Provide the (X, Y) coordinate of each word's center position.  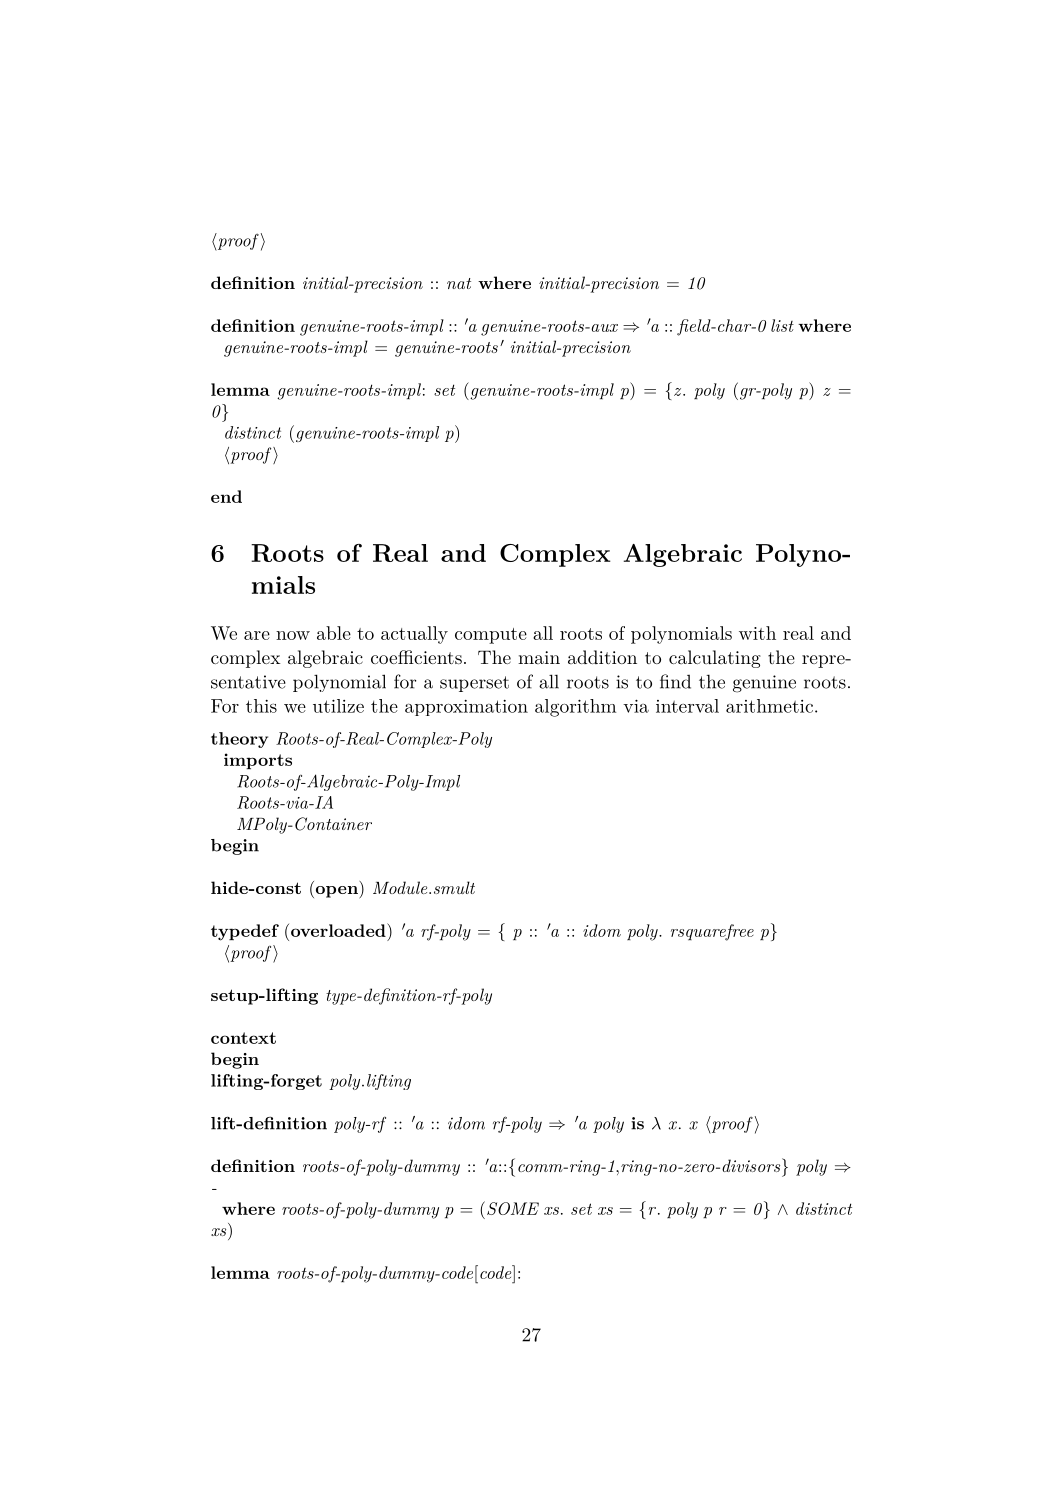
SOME (513, 1208)
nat (459, 283)
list (782, 325)
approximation (466, 708)
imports (258, 761)
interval (687, 706)
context (243, 1038)
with (757, 633)
